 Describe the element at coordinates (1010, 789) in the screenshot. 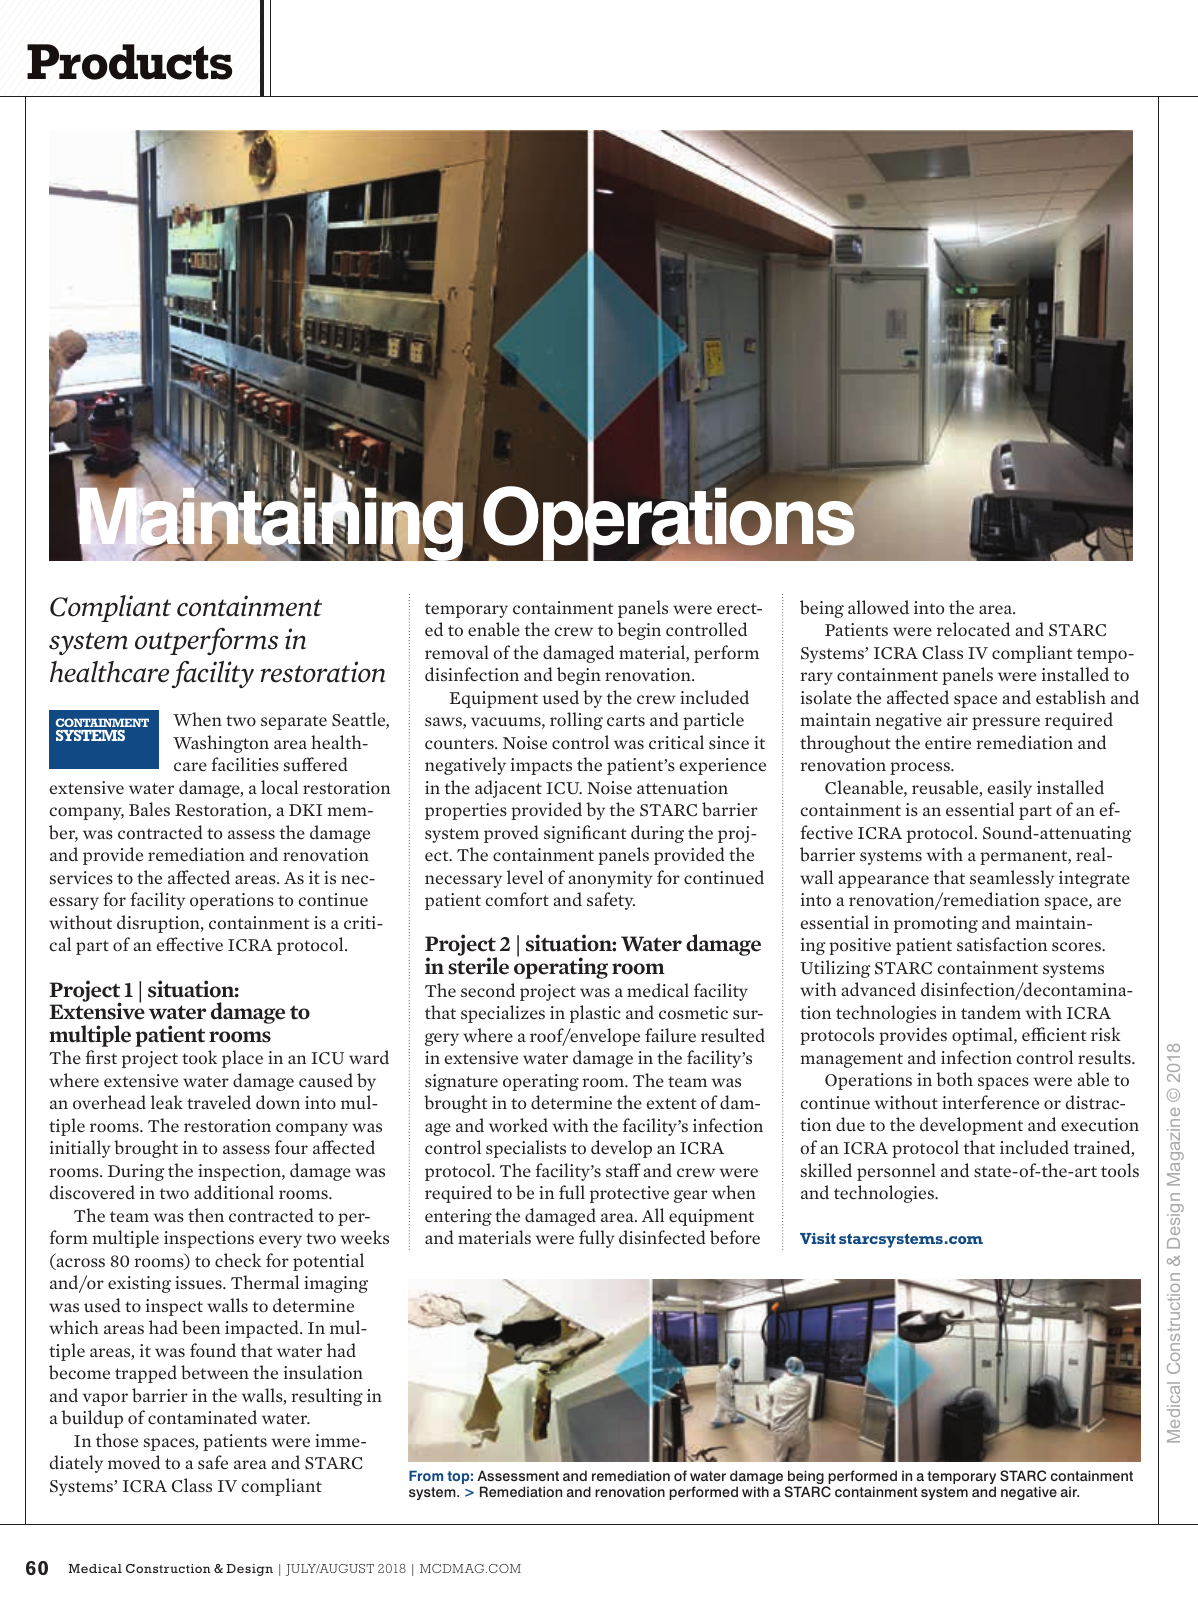

I see `easily` at that location.
